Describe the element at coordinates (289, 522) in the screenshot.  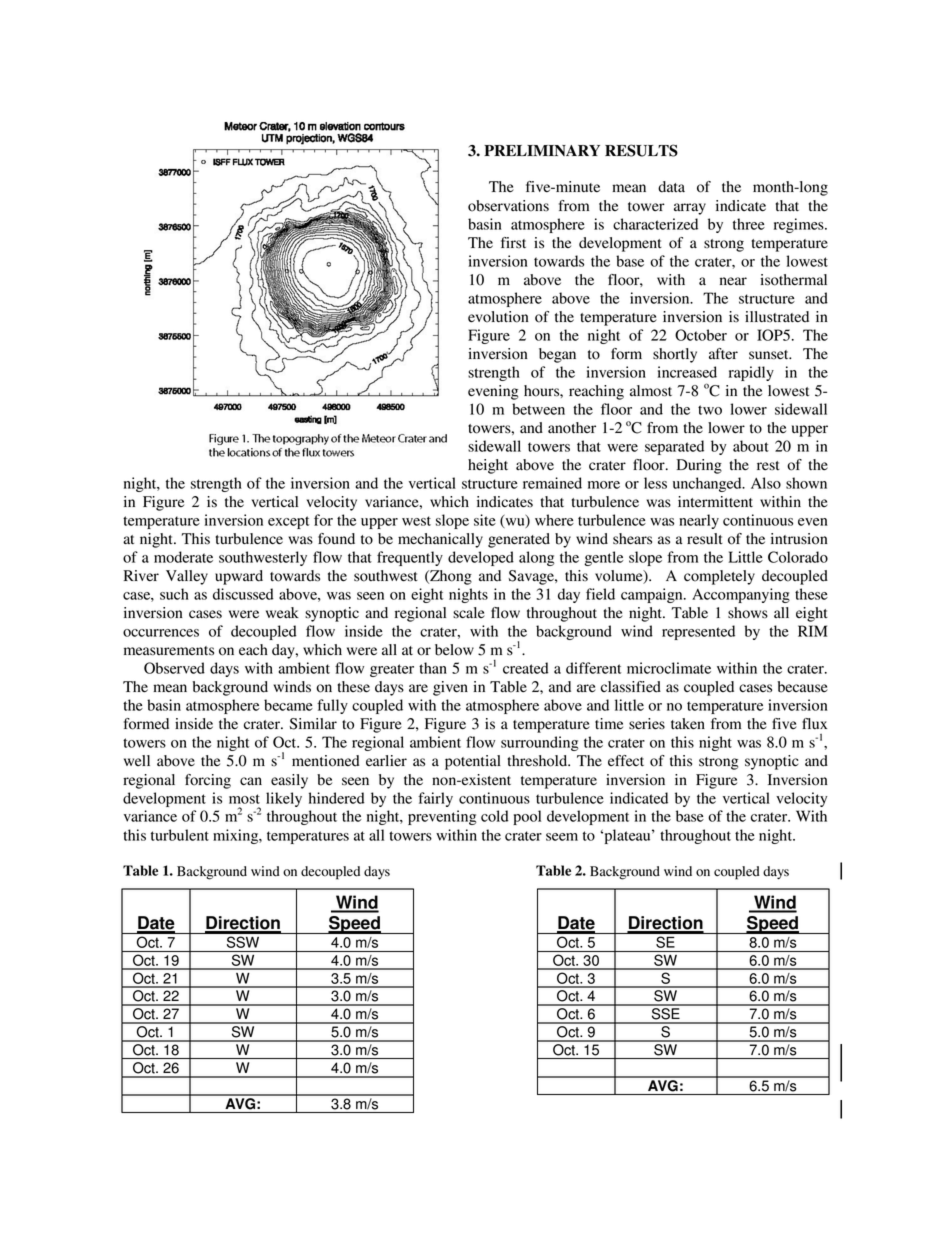
I see `except` at that location.
